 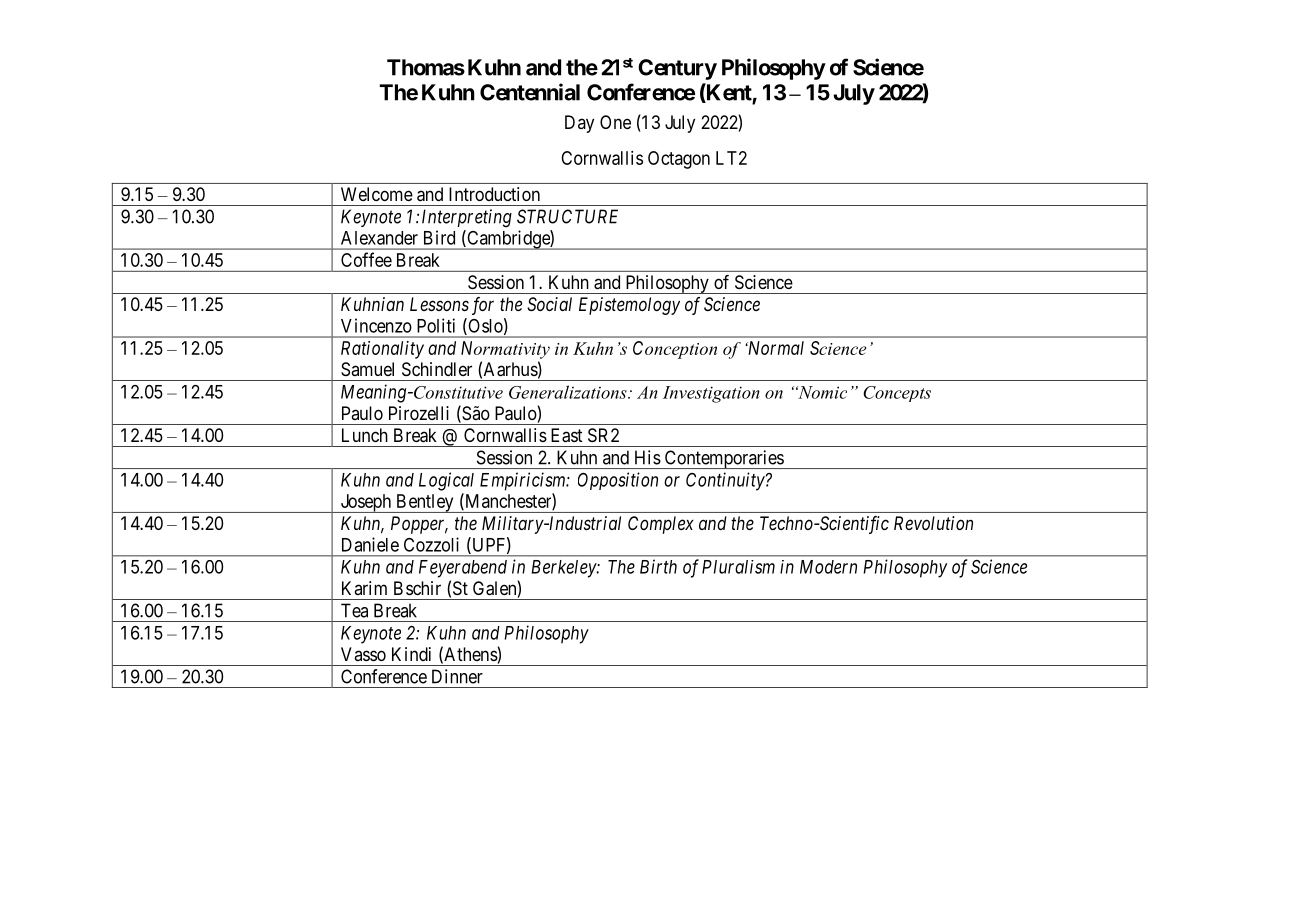 I want to click on Dinner, so click(x=457, y=676).
